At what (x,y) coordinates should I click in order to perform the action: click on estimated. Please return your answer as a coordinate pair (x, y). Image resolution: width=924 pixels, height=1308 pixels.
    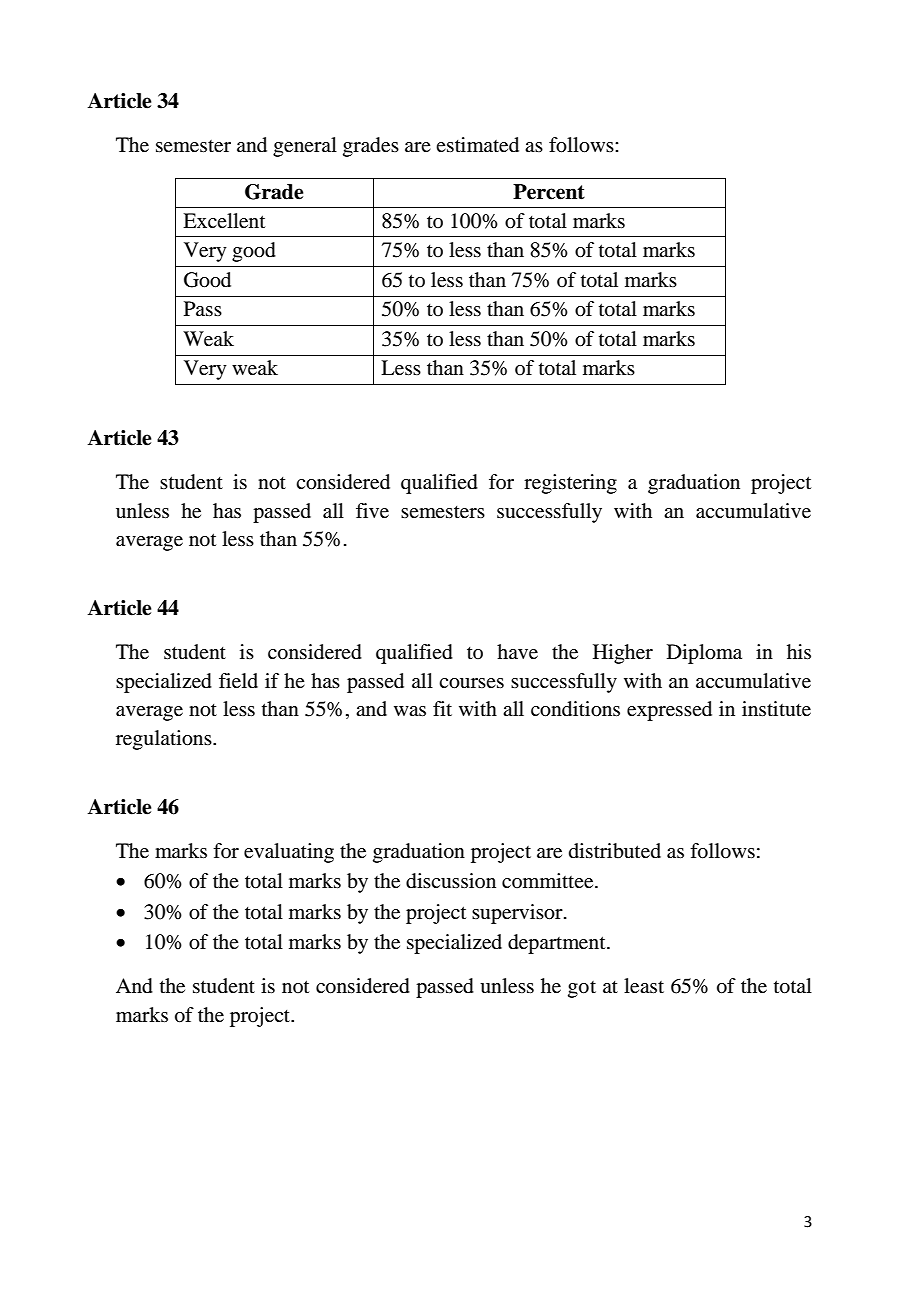
    Looking at the image, I should click on (477, 145).
